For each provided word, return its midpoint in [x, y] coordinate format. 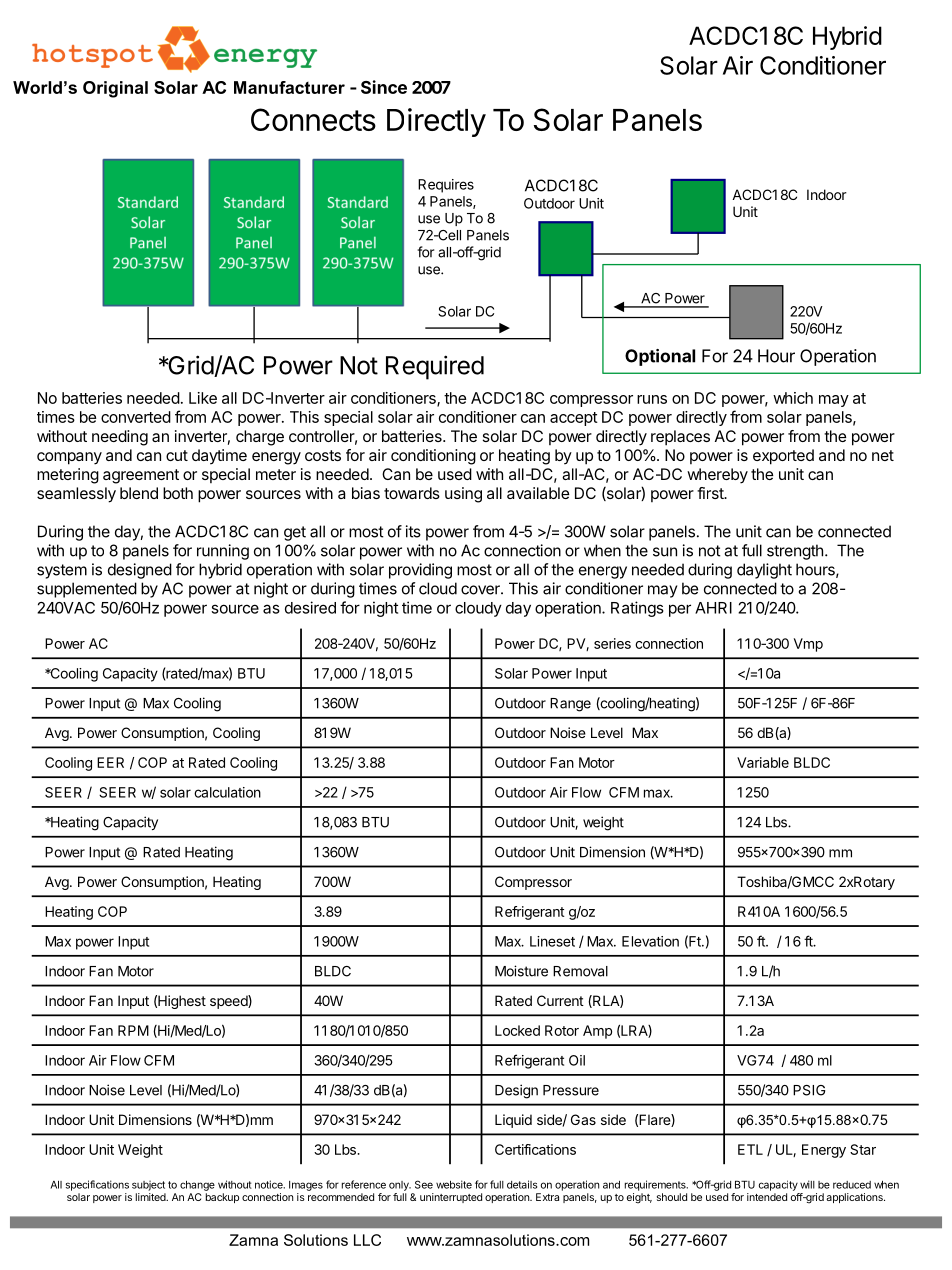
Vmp [808, 645]
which [793, 398]
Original [115, 89]
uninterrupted [451, 1198]
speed [229, 1002]
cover [481, 590]
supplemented [87, 590]
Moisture [521, 971]
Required [435, 367]
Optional [660, 357]
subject [148, 1185]
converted [136, 417]
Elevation [650, 941]
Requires [446, 186]
